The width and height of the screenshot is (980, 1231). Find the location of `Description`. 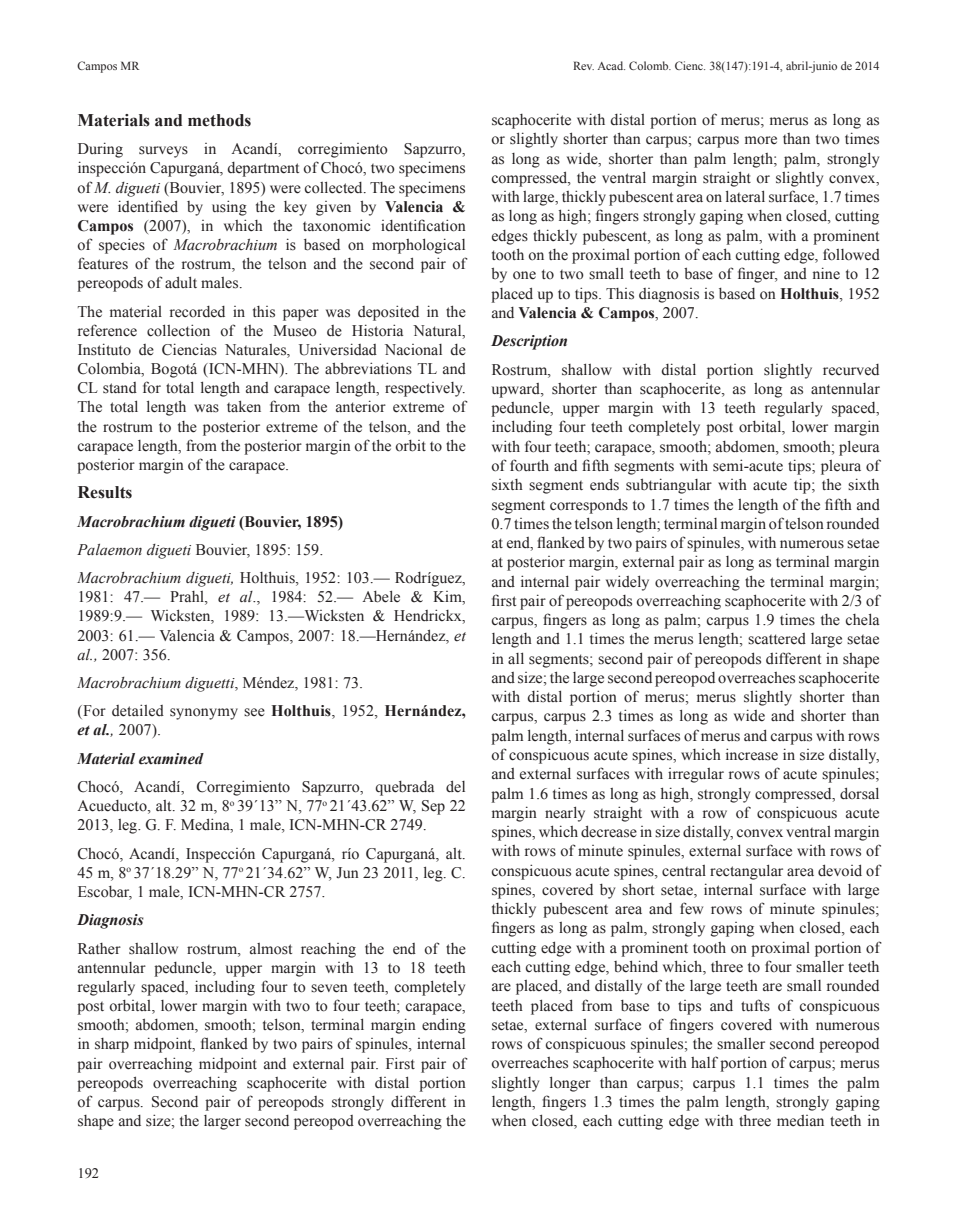

Description is located at coordinates (529, 342).
